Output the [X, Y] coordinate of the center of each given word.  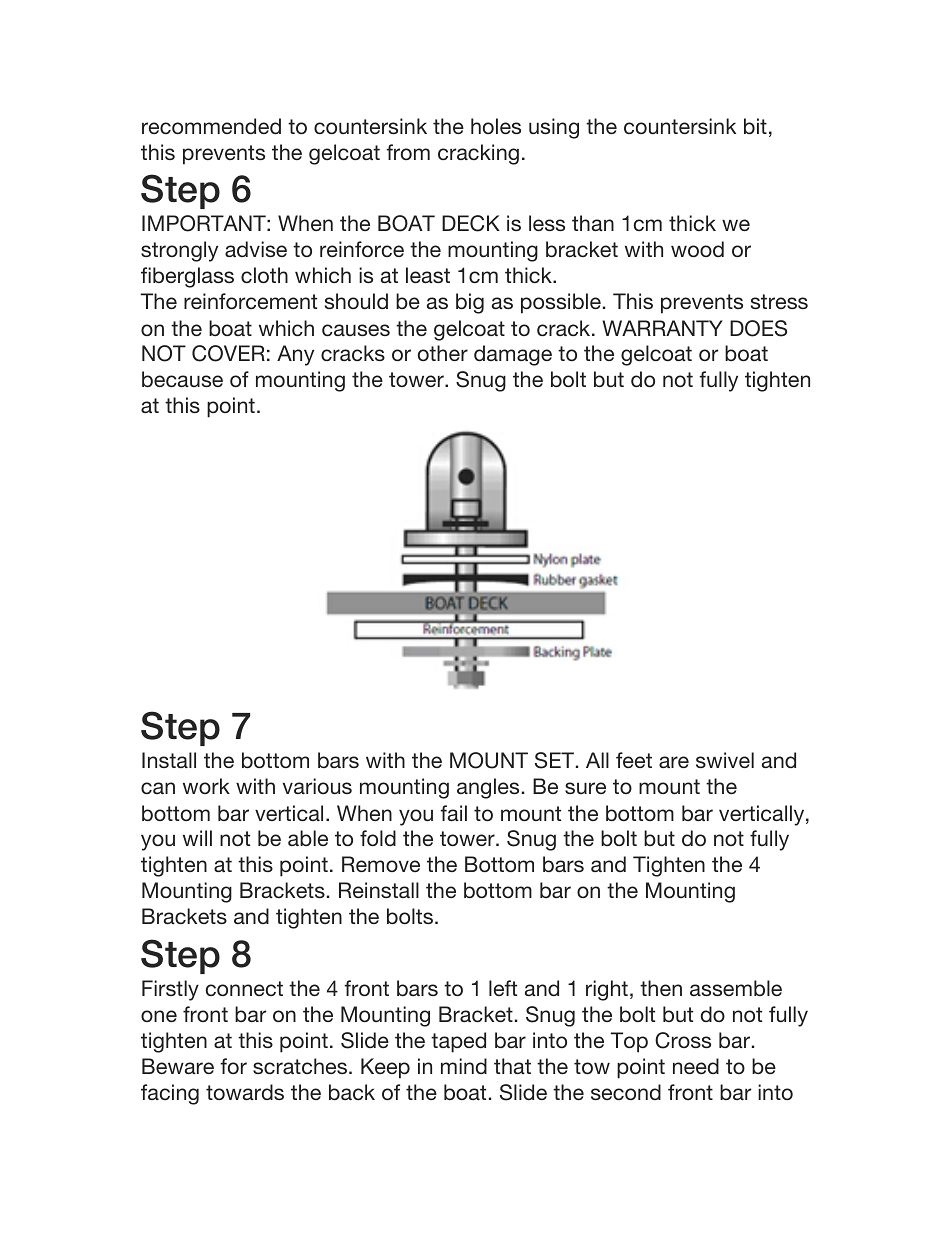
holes [496, 126]
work [206, 786]
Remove [381, 864]
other [443, 353]
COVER [228, 353]
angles [488, 788]
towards [245, 1092]
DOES [758, 328]
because [182, 379]
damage [513, 355]
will [197, 838]
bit [755, 126]
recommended [211, 126]
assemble [736, 988]
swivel [725, 760]
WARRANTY [662, 328]
